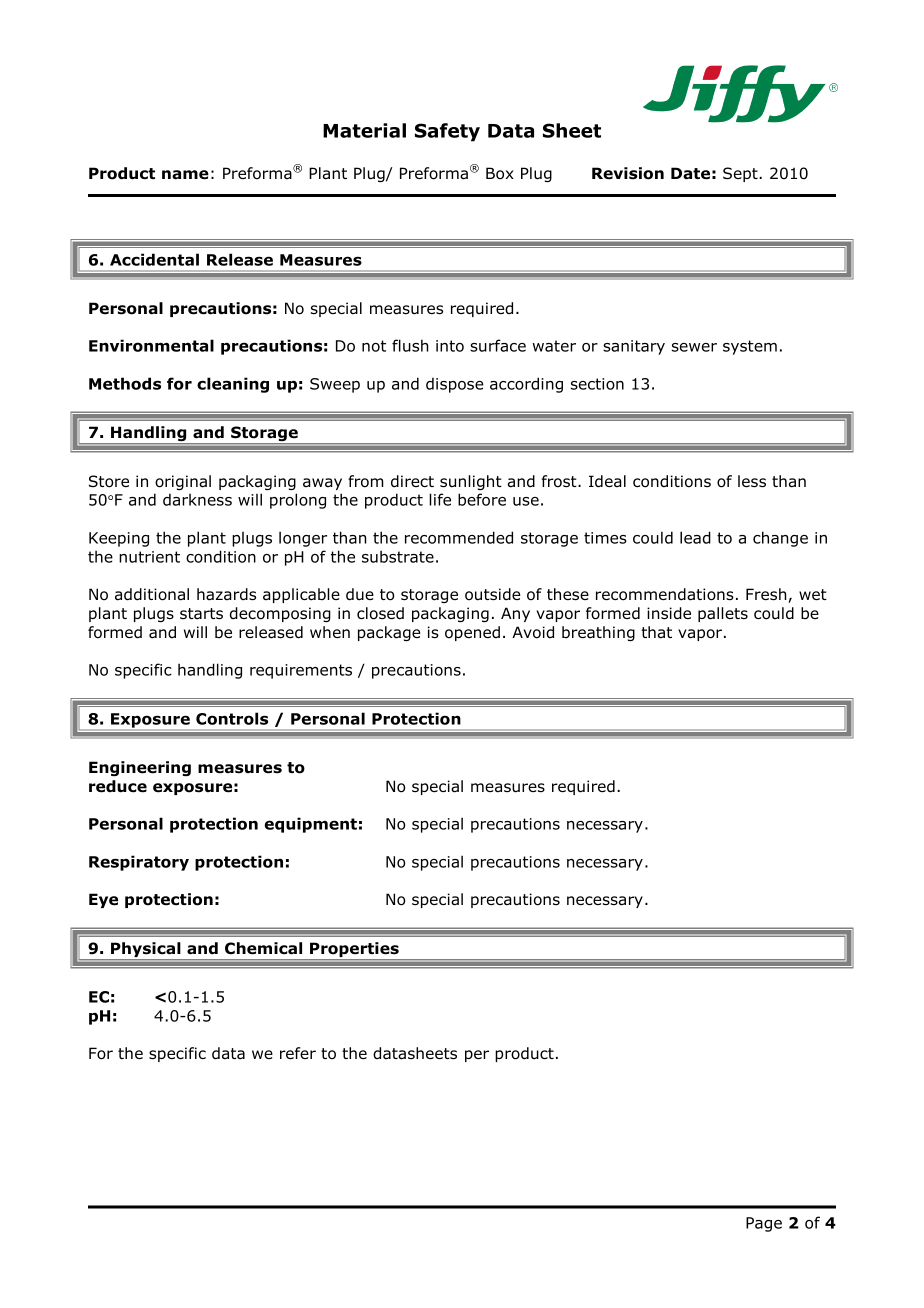  What do you see at coordinates (354, 951) in the document?
I see `Properties` at bounding box center [354, 951].
